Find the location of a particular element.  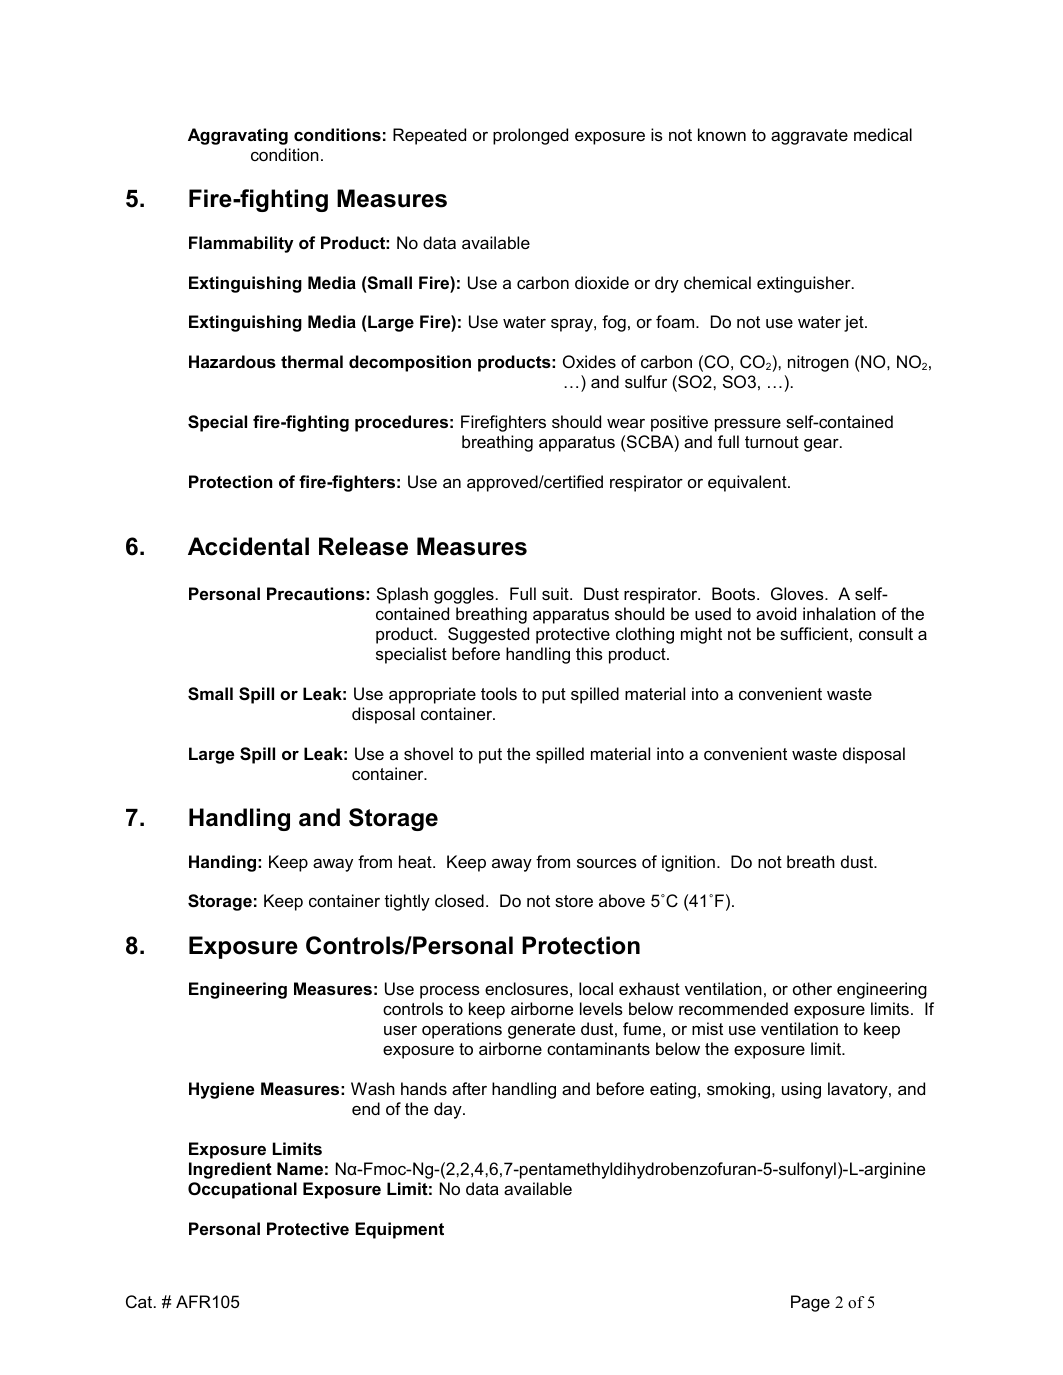

other is located at coordinates (812, 988).
